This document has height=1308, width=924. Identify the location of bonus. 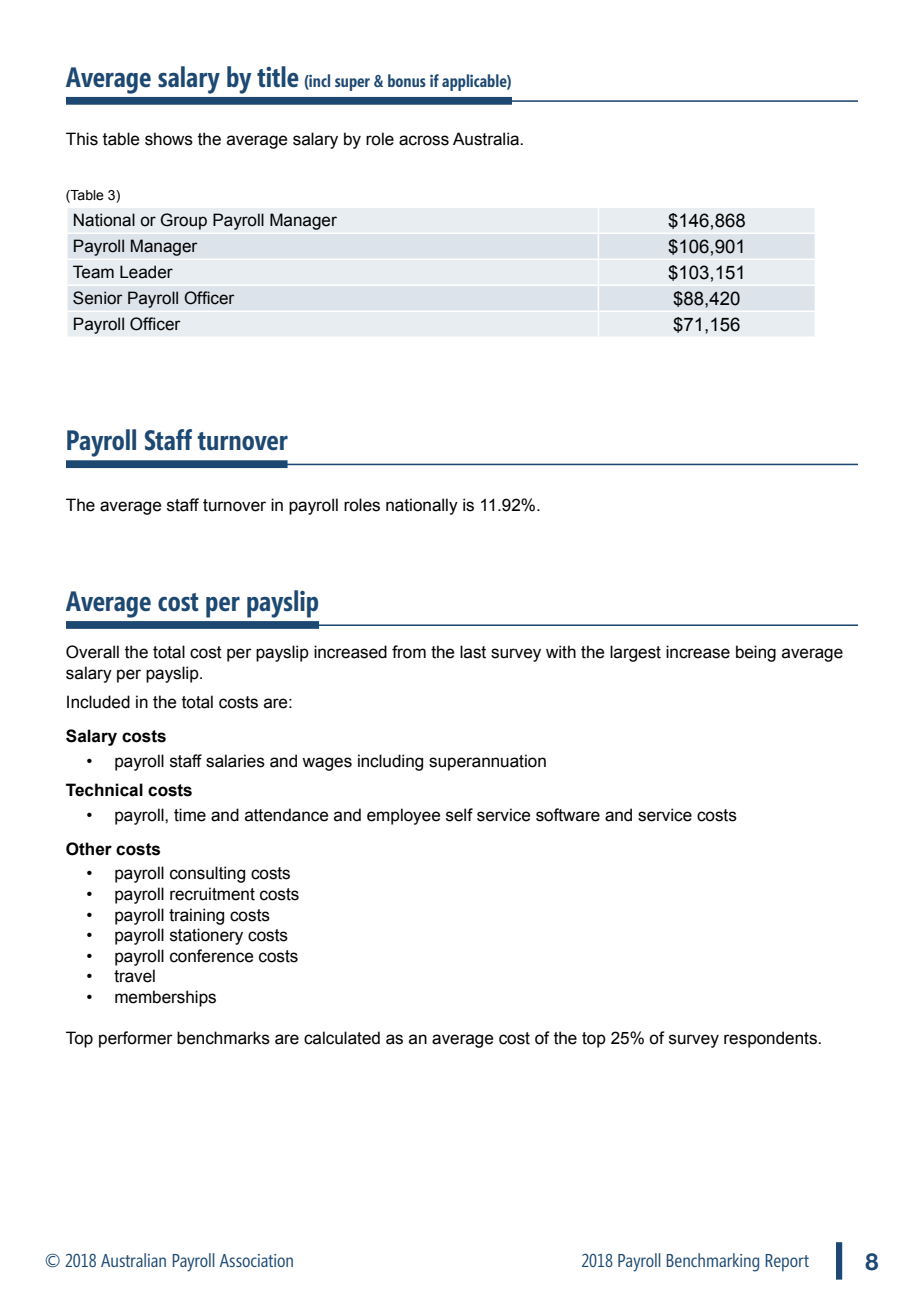
(407, 80).
